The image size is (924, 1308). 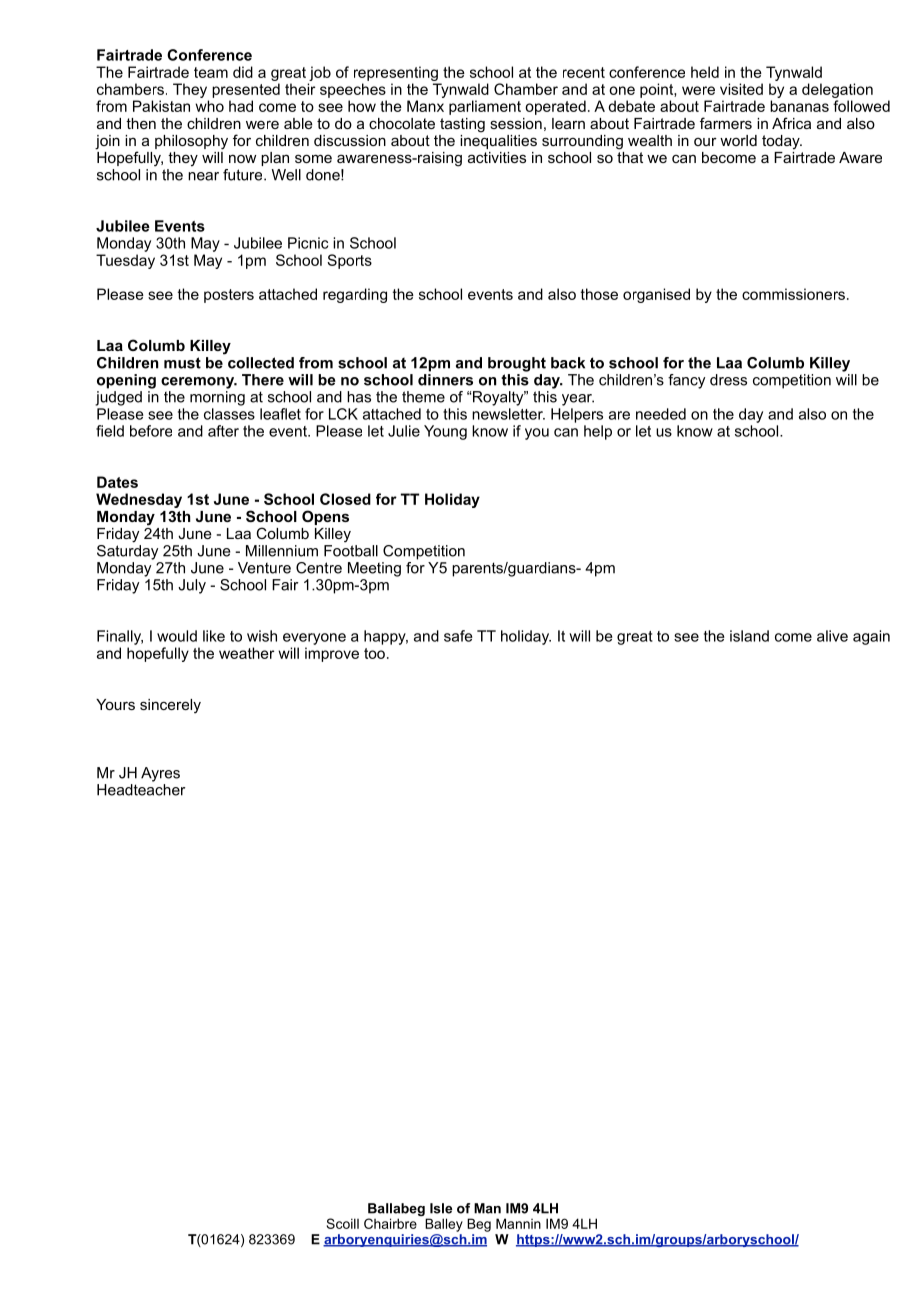 I want to click on too, so click(x=374, y=653).
